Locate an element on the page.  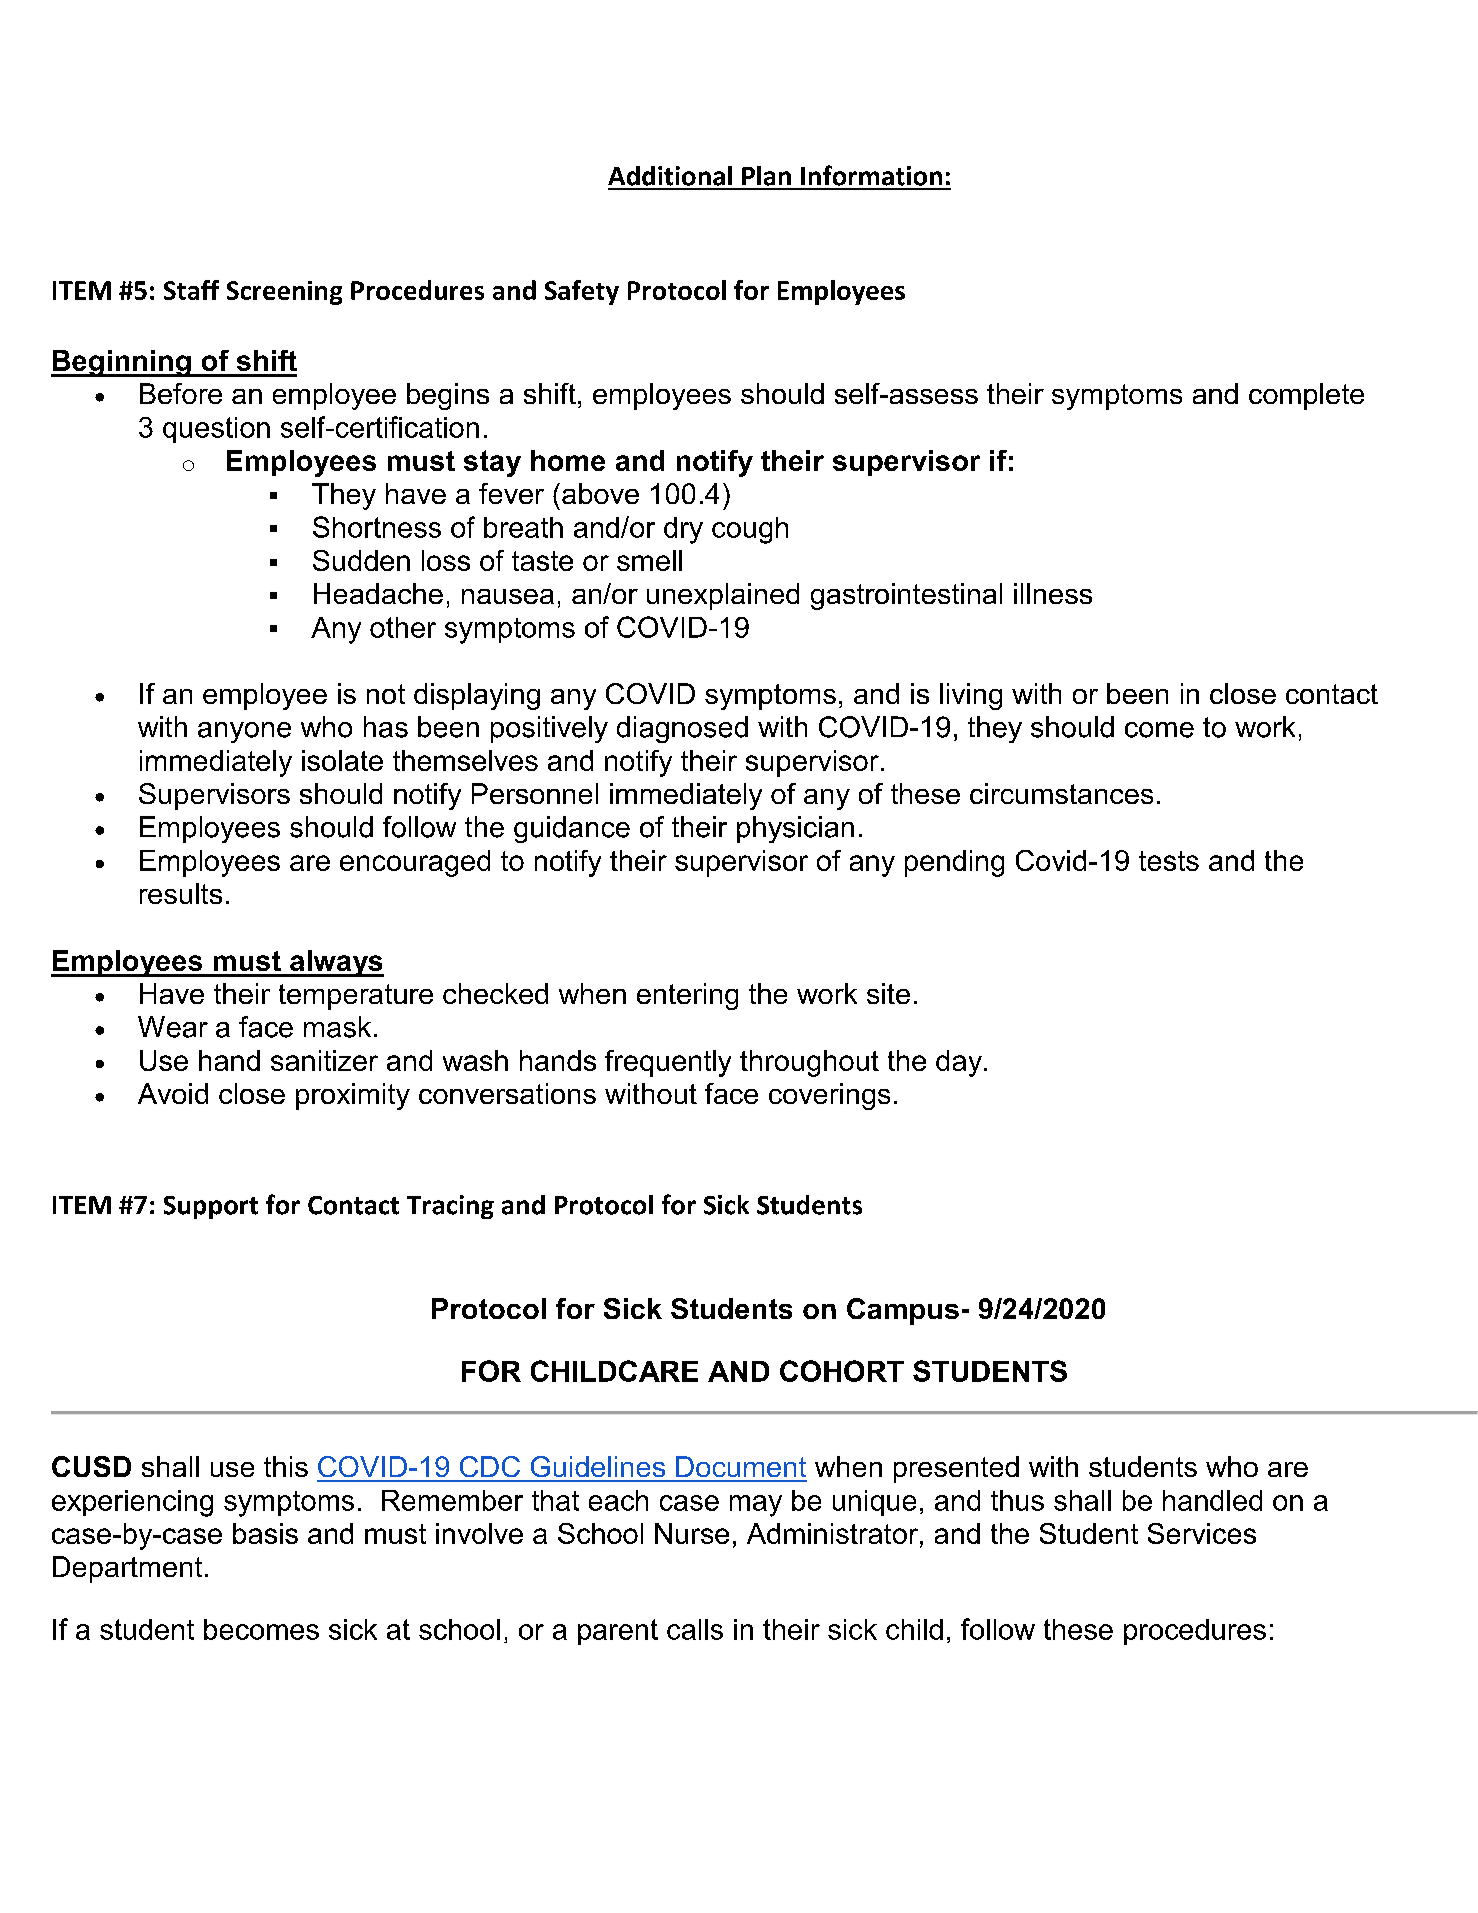
complete is located at coordinates (1306, 396).
